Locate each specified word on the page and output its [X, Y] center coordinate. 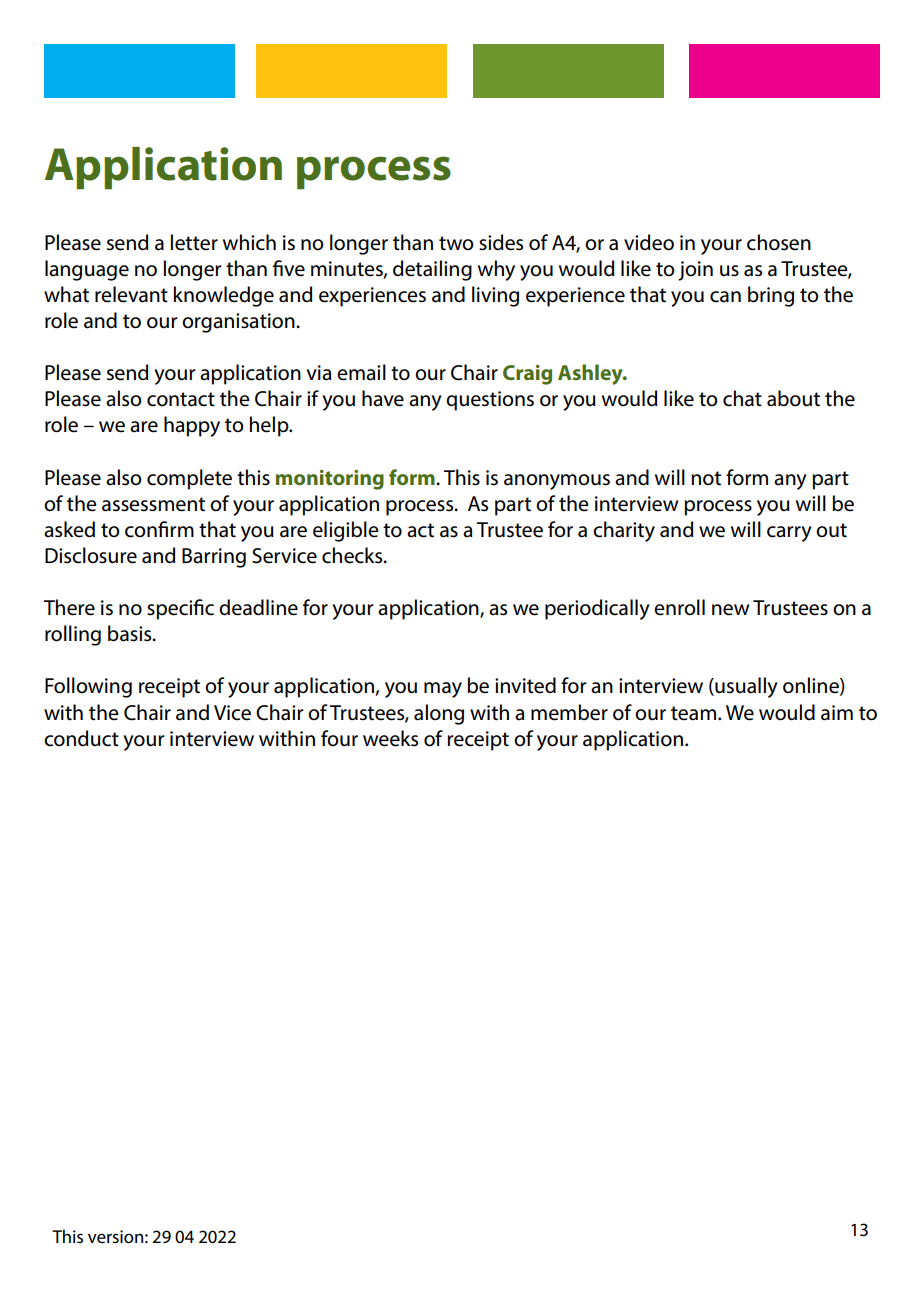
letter [194, 242]
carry [789, 534]
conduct [81, 738]
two [456, 243]
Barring [214, 558]
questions [490, 401]
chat [742, 398]
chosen [779, 242]
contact [181, 399]
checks [353, 555]
